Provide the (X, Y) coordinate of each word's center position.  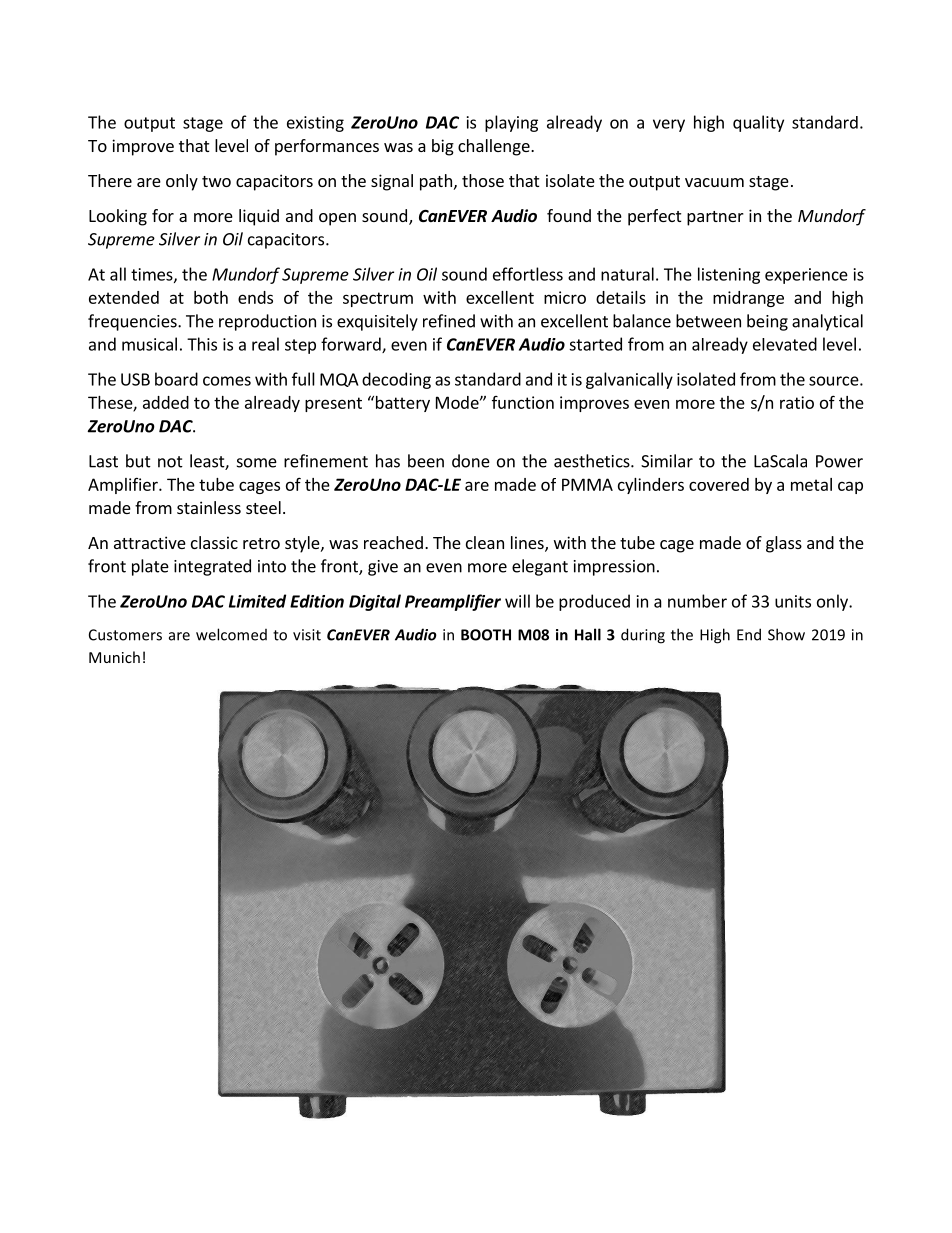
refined (449, 321)
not (170, 462)
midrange (748, 299)
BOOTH (486, 635)
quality (758, 123)
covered (719, 484)
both (211, 297)
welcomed (231, 634)
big (443, 147)
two (216, 181)
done (471, 461)
